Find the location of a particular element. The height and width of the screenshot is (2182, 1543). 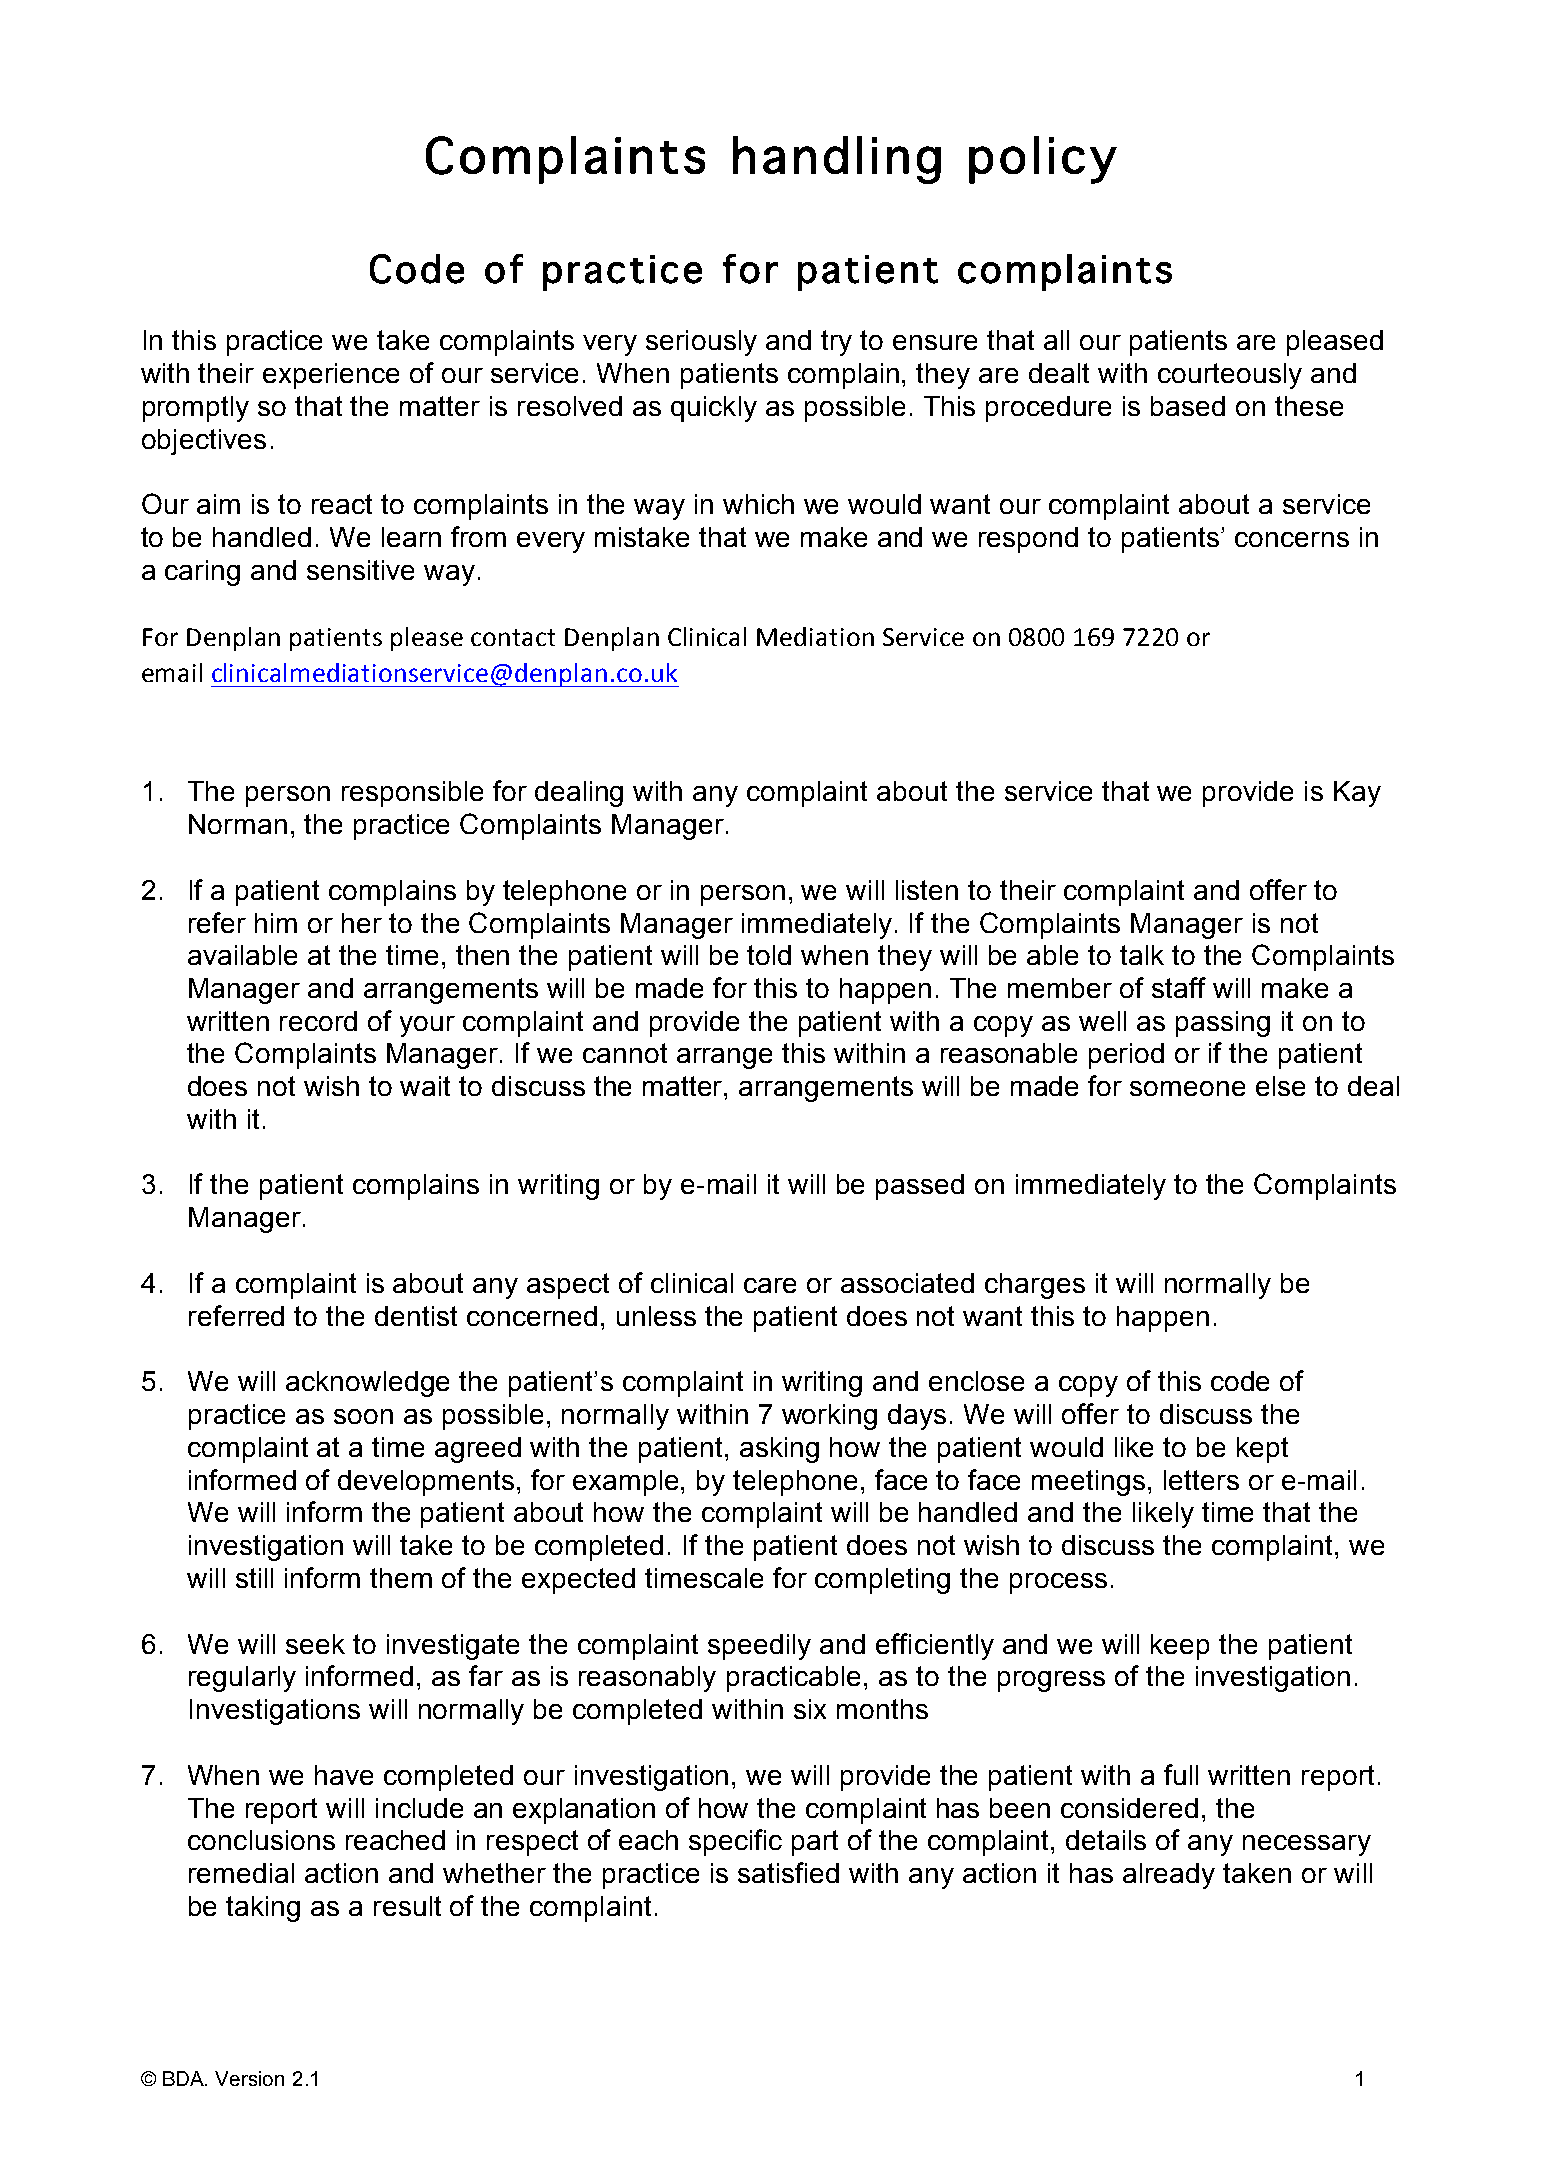

wait is located at coordinates (425, 1086).
